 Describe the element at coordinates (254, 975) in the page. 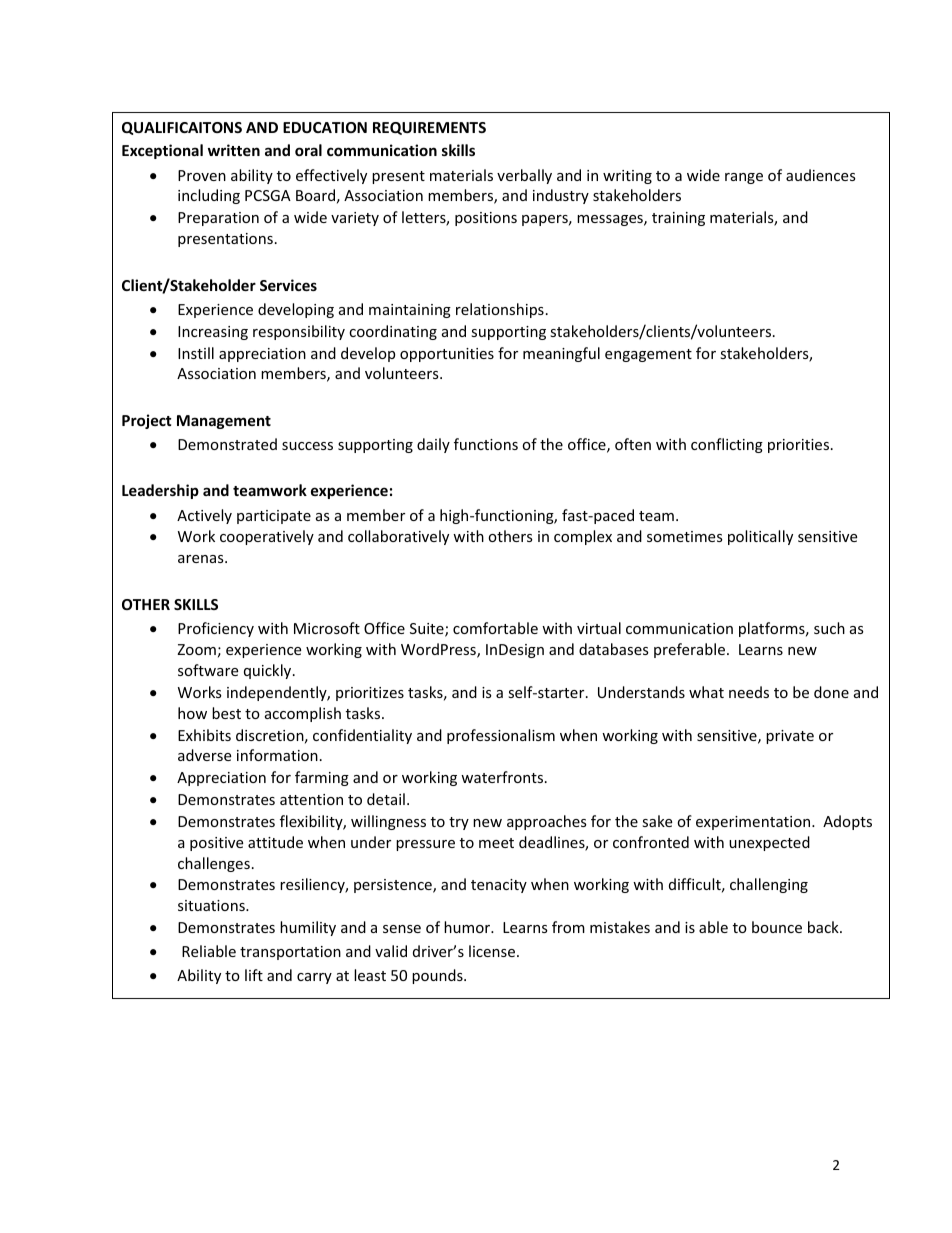

I see `lift` at that location.
